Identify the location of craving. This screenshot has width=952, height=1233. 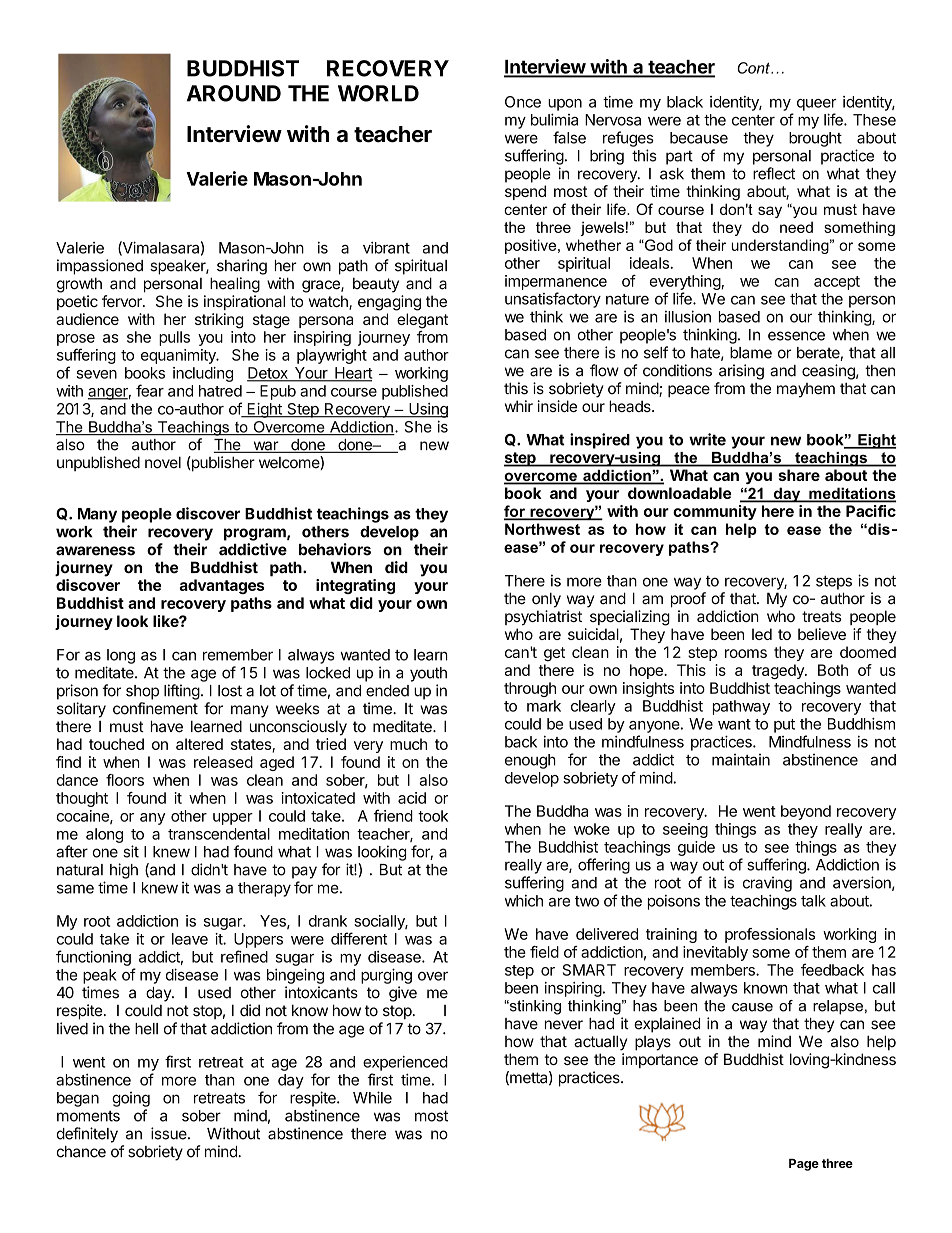
(767, 884).
